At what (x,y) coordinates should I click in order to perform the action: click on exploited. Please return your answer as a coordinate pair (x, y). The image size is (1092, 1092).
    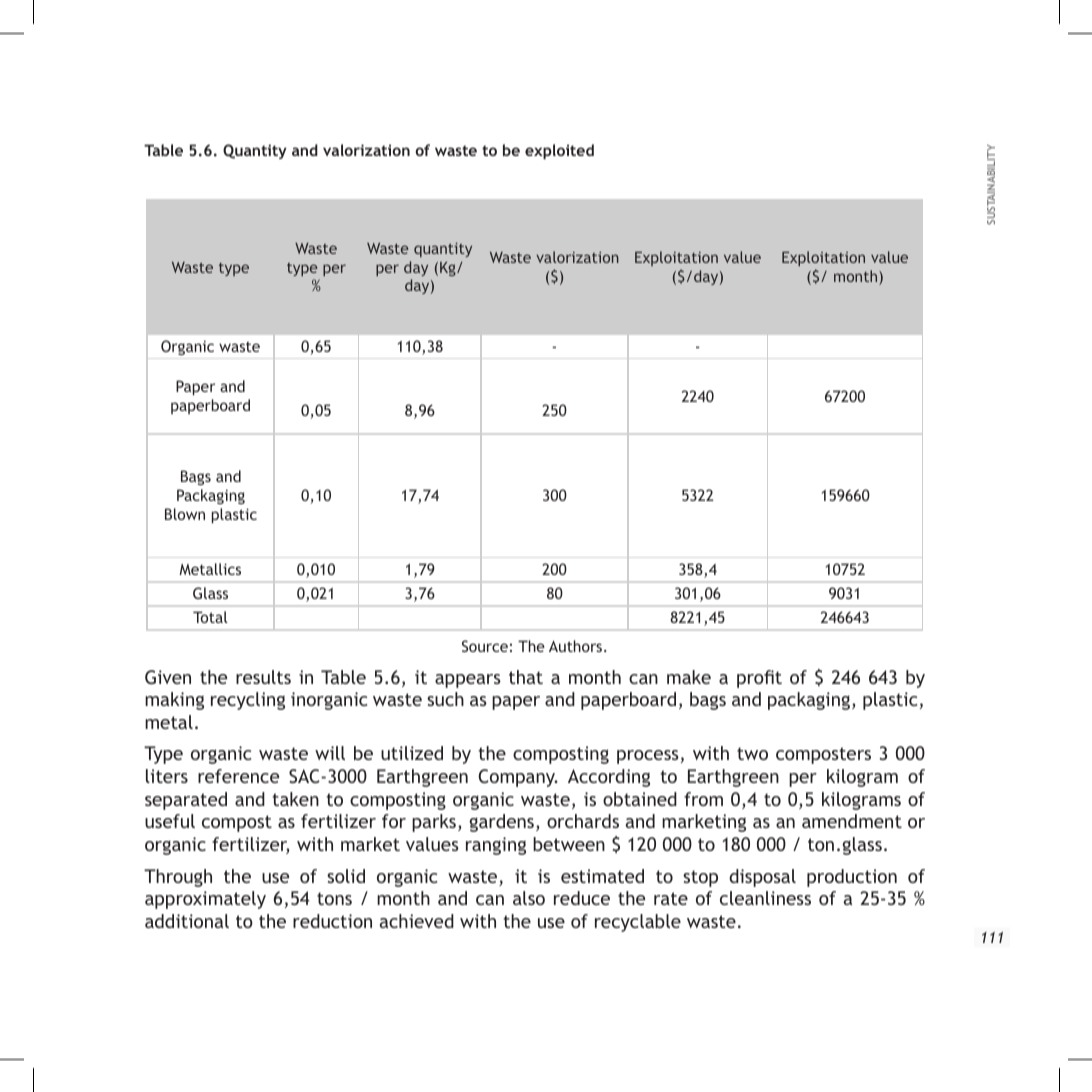
    Looking at the image, I should click on (559, 152).
